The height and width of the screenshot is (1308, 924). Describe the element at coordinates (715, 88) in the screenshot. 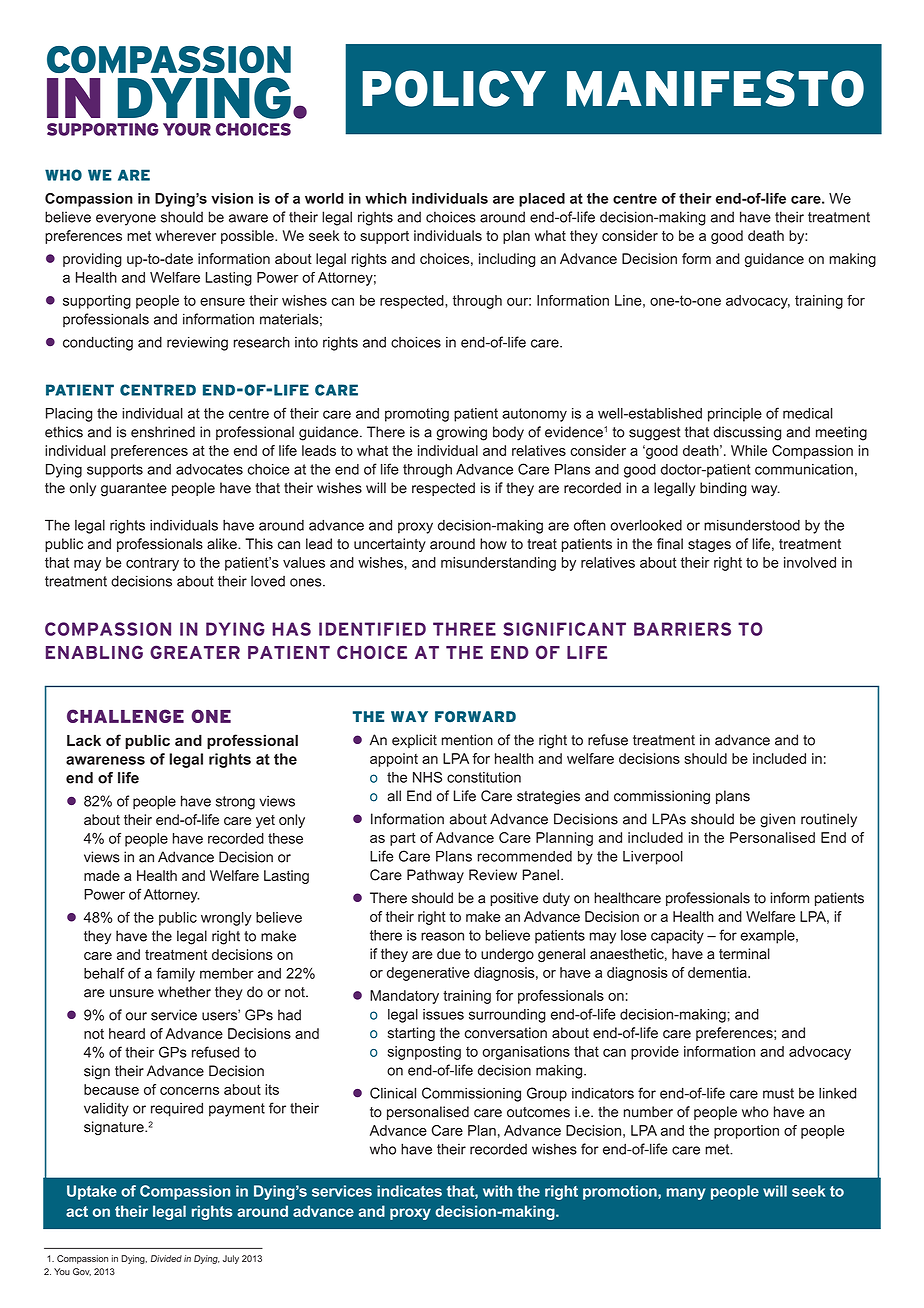

I see `MANIFESTO` at that location.
